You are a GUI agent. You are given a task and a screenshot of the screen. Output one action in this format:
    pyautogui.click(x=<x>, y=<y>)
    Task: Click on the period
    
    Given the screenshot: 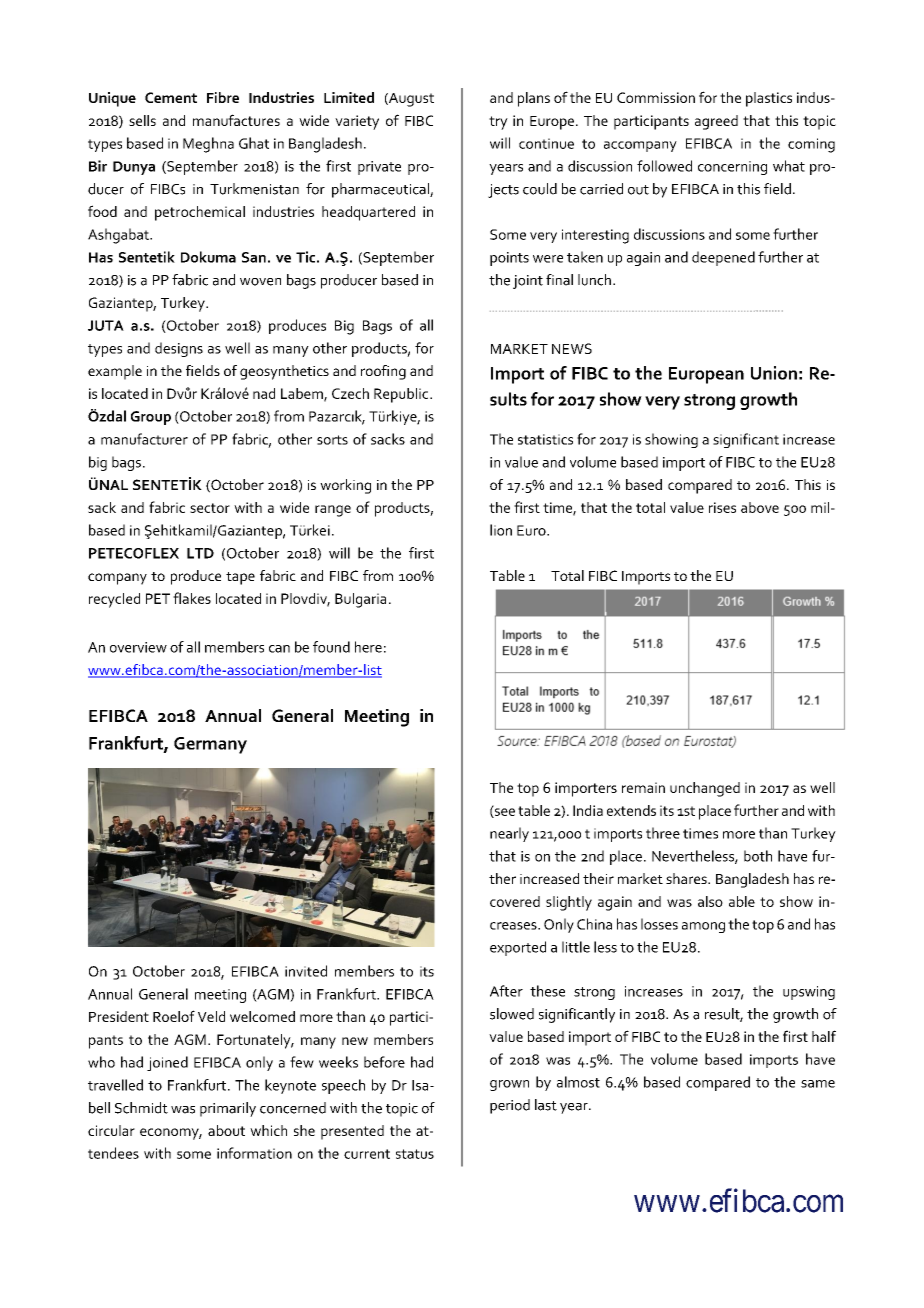 What is the action you would take?
    pyautogui.click(x=510, y=1106)
